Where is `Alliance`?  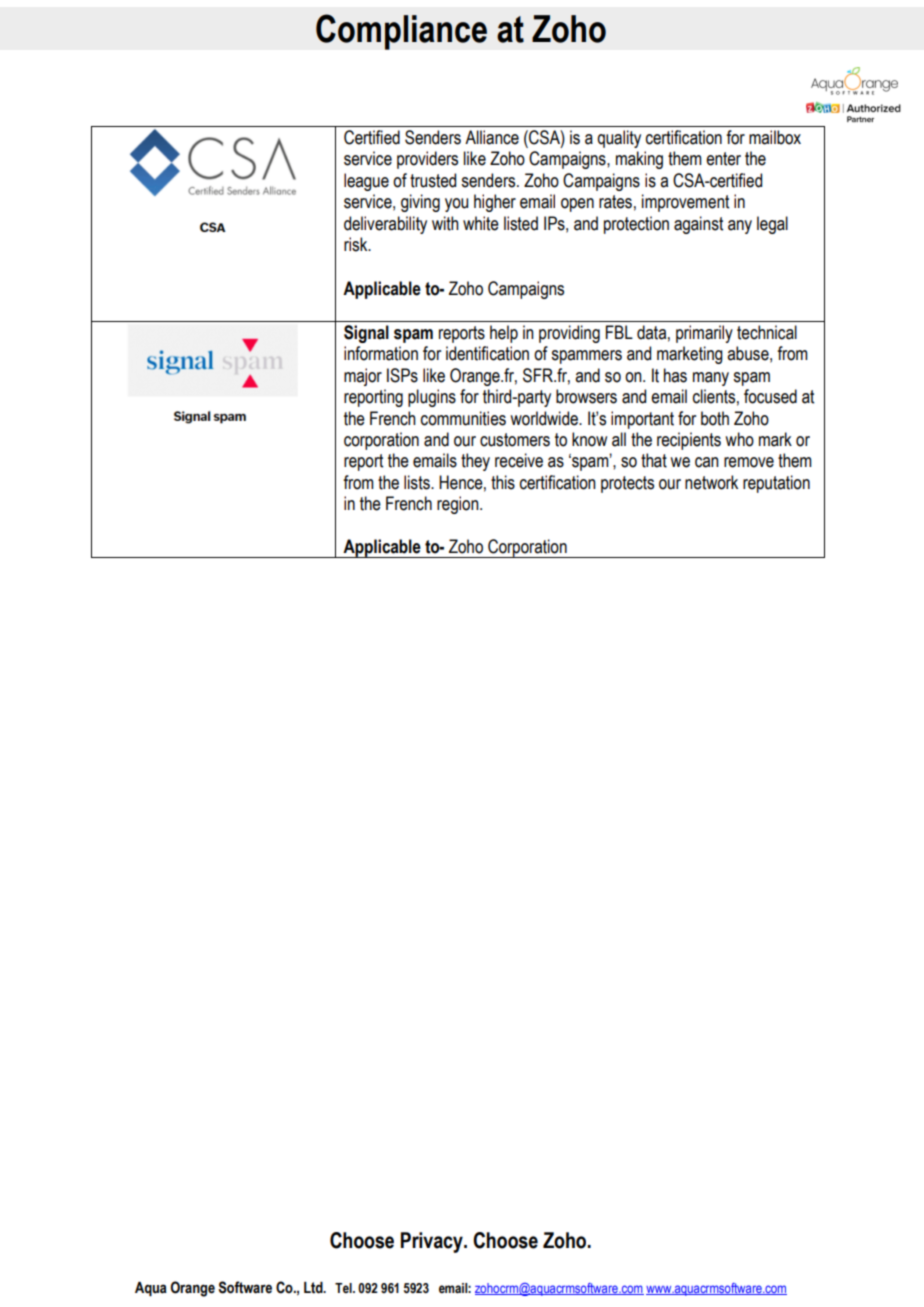 Alliance is located at coordinates (492, 137).
